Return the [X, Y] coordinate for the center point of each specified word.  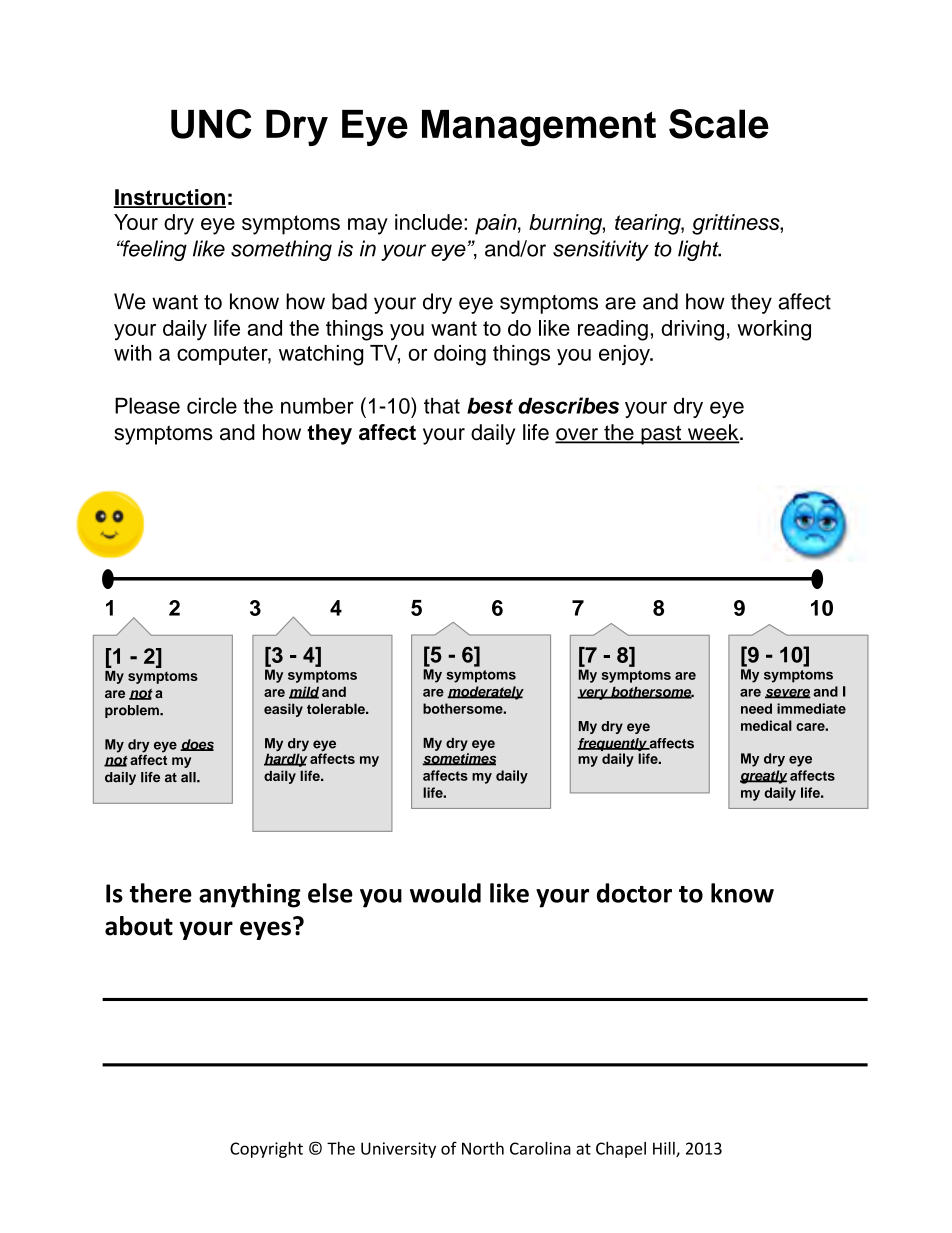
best [490, 405]
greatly [763, 777]
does [197, 745]
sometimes [459, 759]
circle [212, 405]
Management [539, 128]
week [713, 433]
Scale [719, 124]
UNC [211, 124]
